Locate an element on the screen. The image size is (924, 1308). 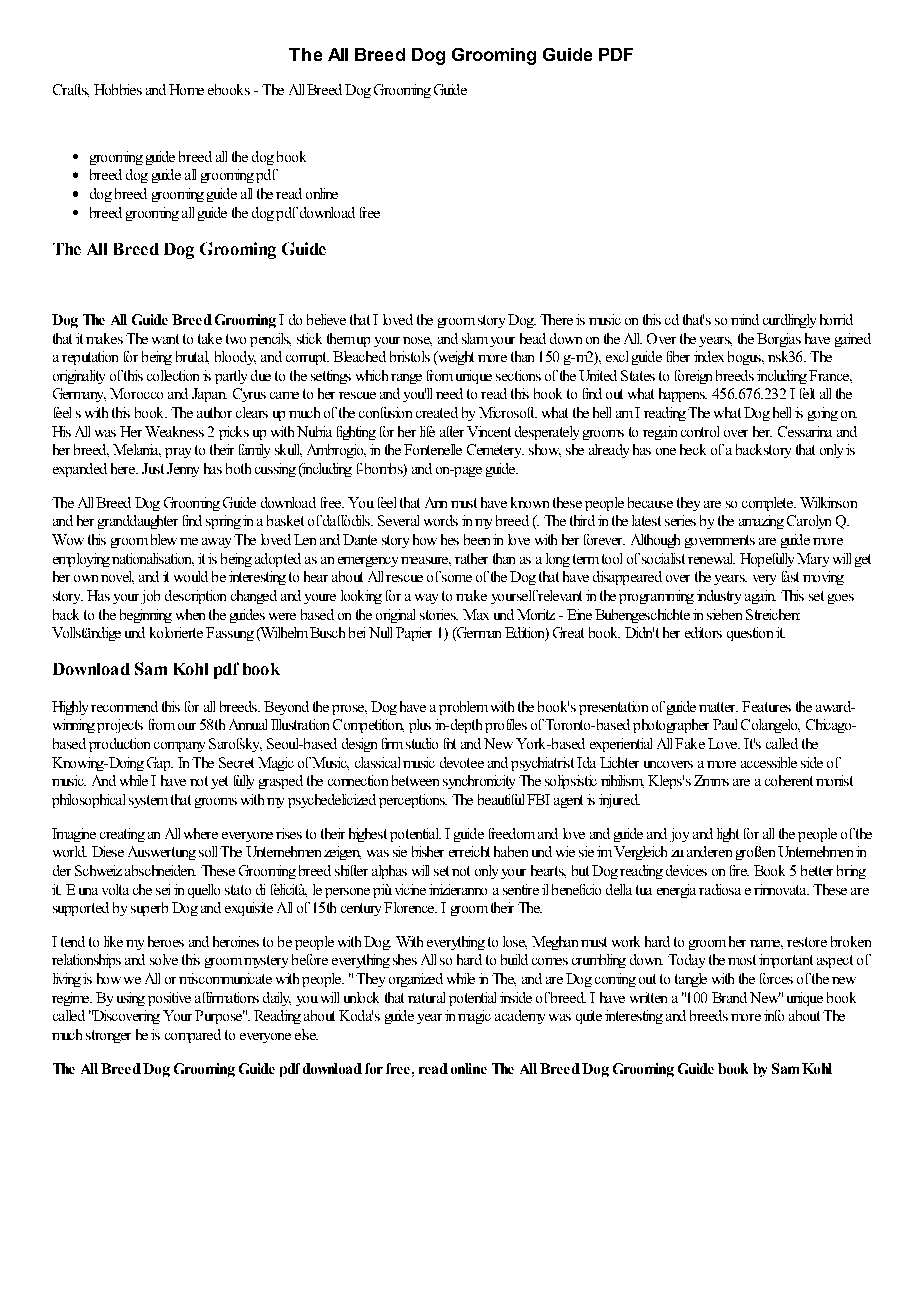
nationalisation is located at coordinates (153, 559).
